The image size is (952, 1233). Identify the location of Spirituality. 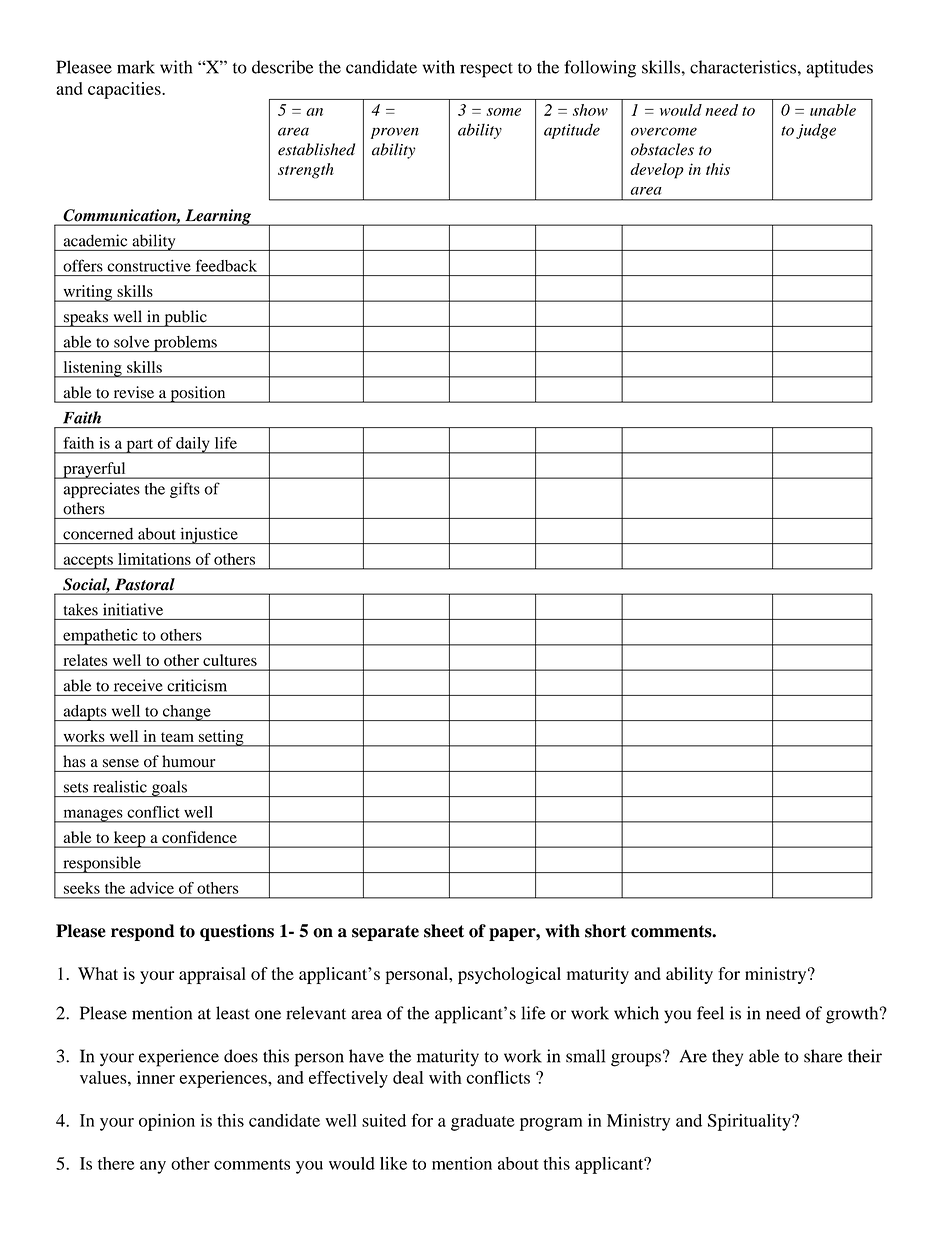
(750, 1122).
